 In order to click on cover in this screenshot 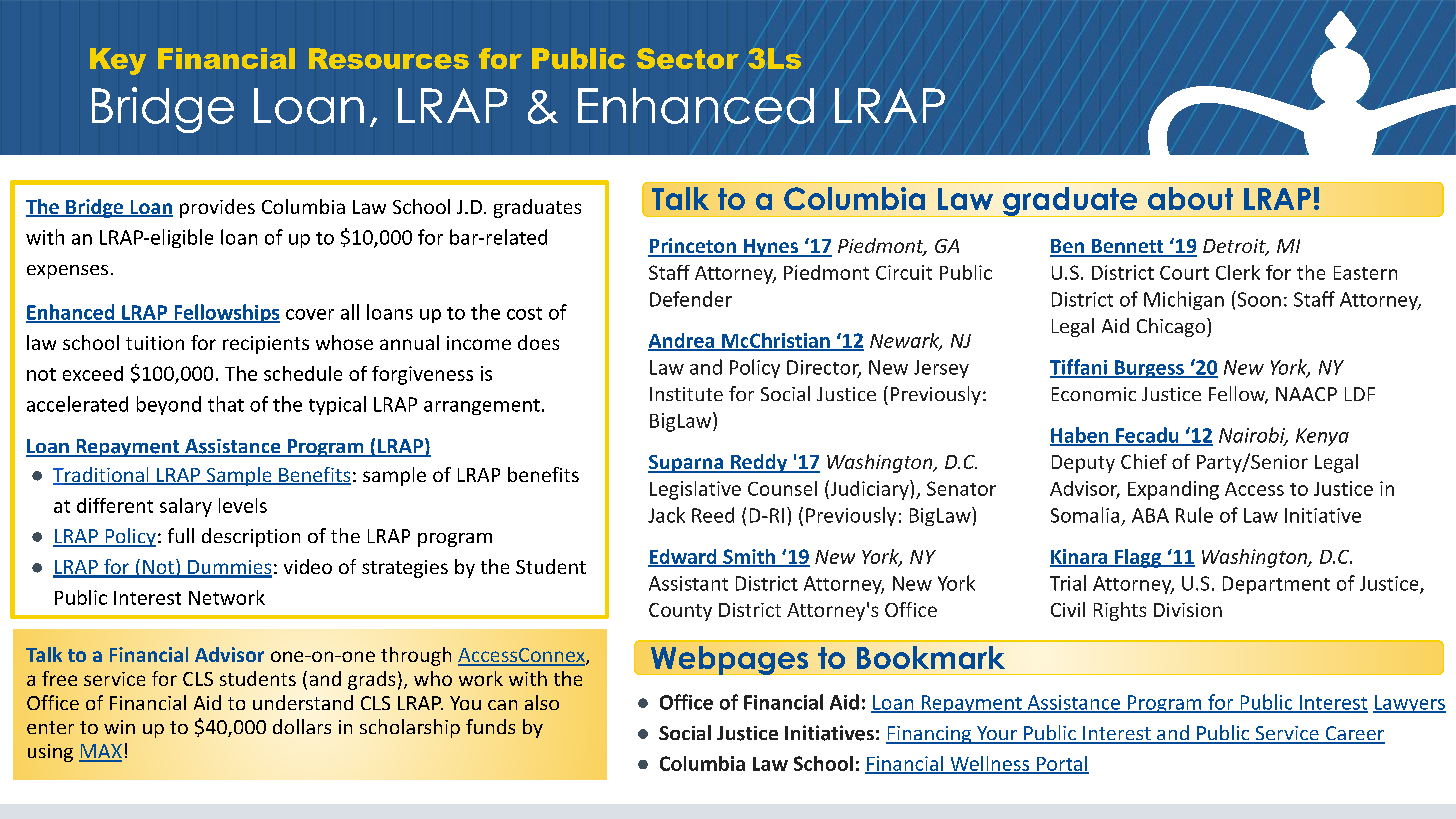, I will do `click(310, 314)`.
